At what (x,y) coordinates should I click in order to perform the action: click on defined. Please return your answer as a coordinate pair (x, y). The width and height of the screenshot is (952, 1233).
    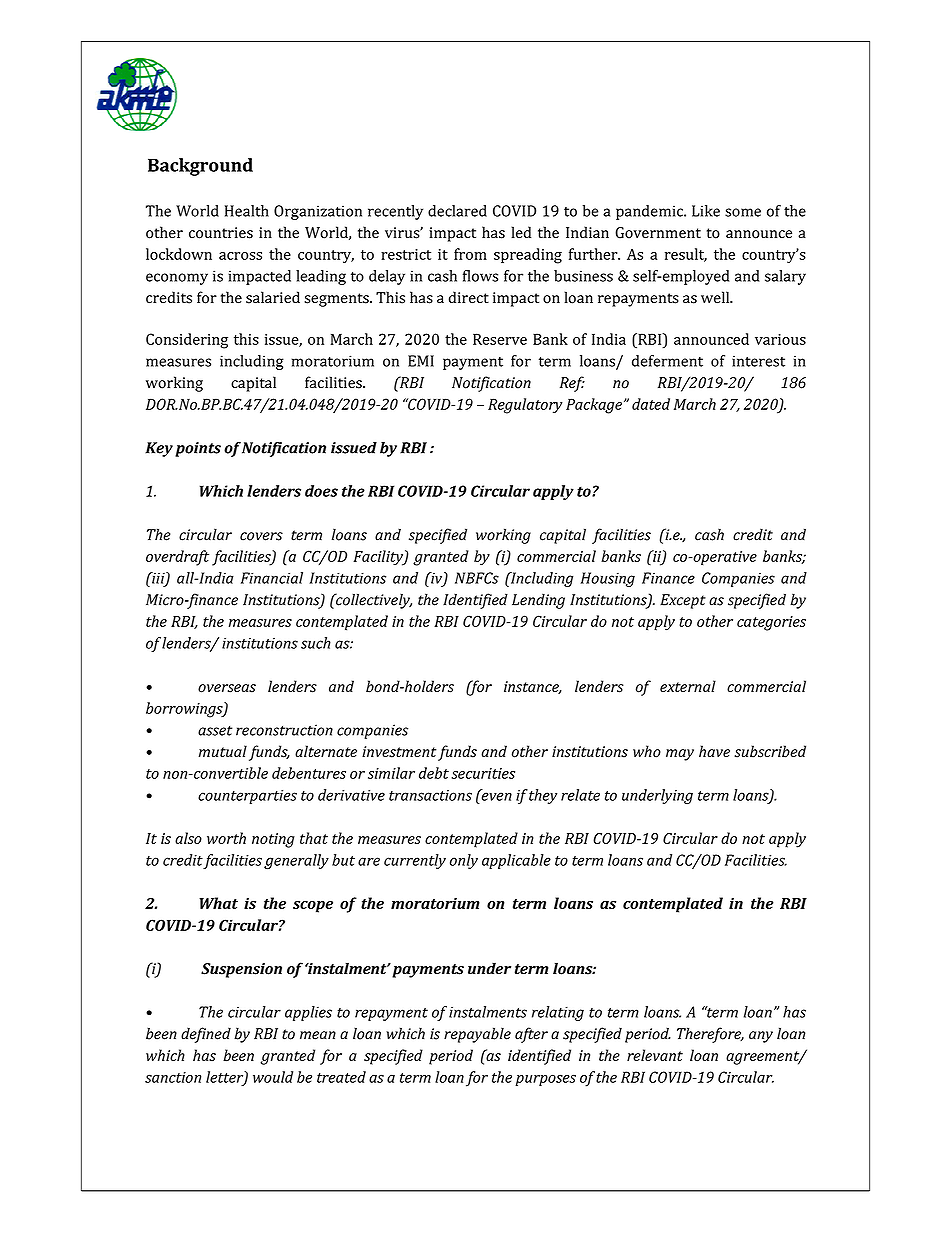
    Looking at the image, I should click on (206, 1035).
